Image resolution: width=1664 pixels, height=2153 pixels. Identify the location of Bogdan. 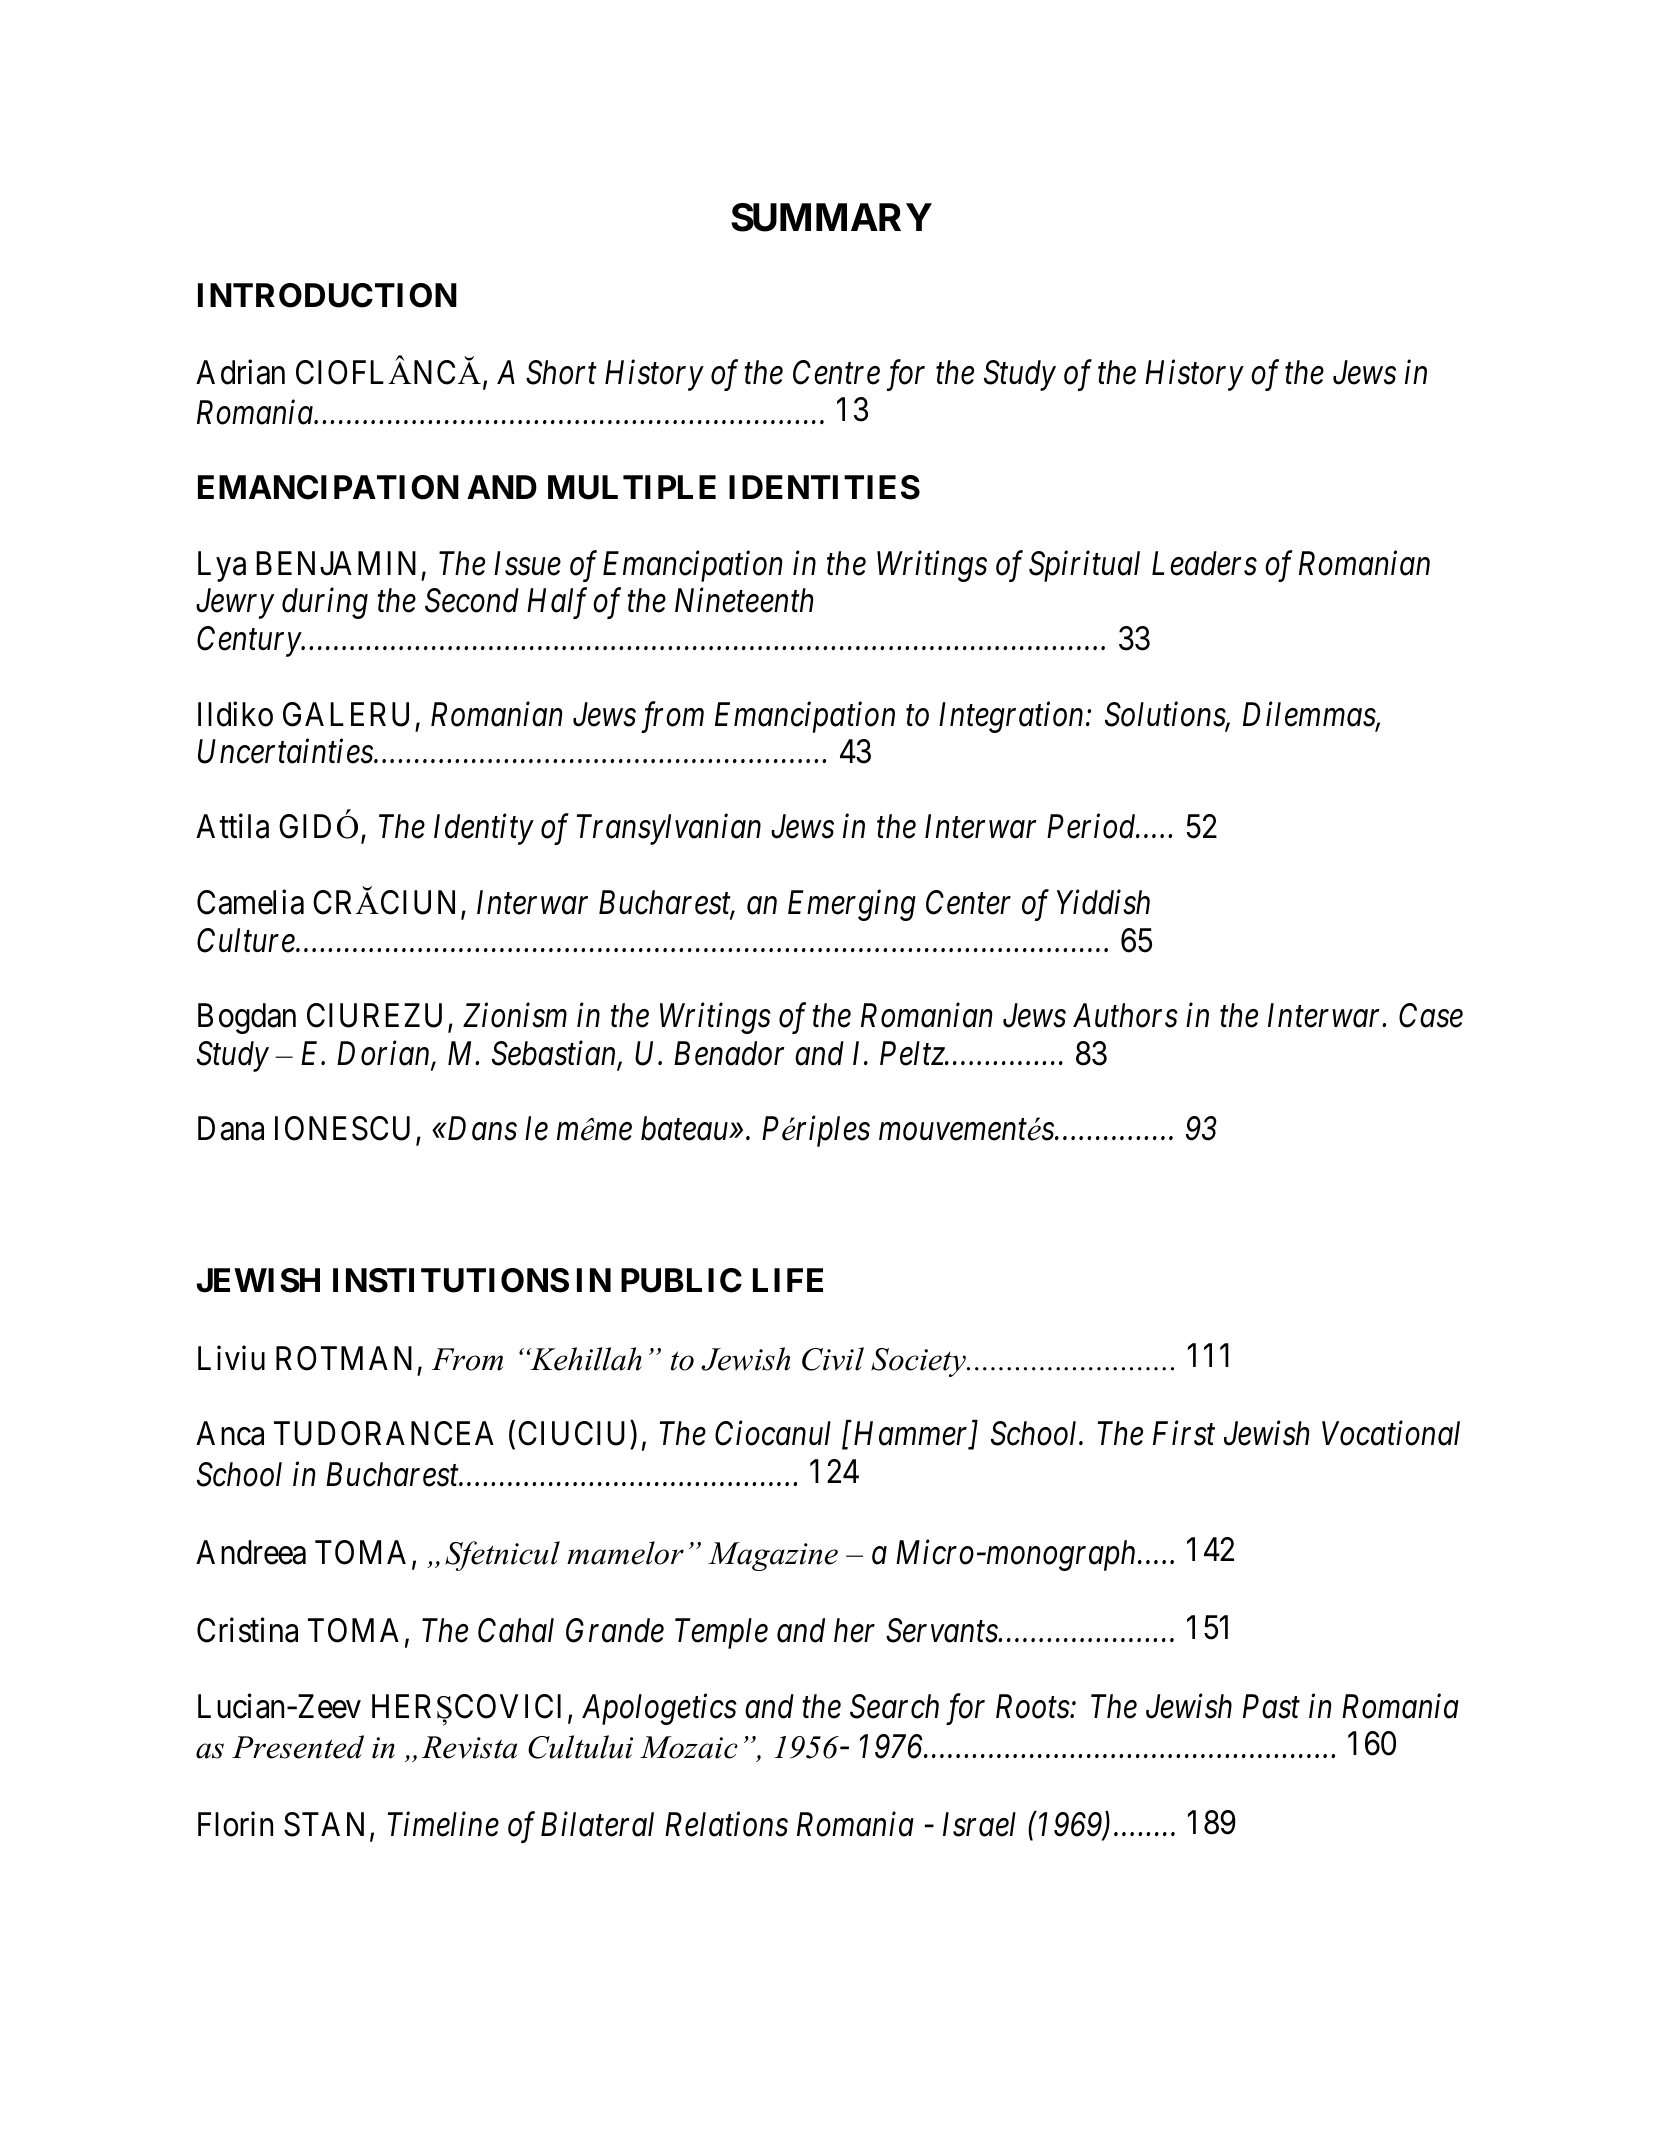
(247, 1018).
